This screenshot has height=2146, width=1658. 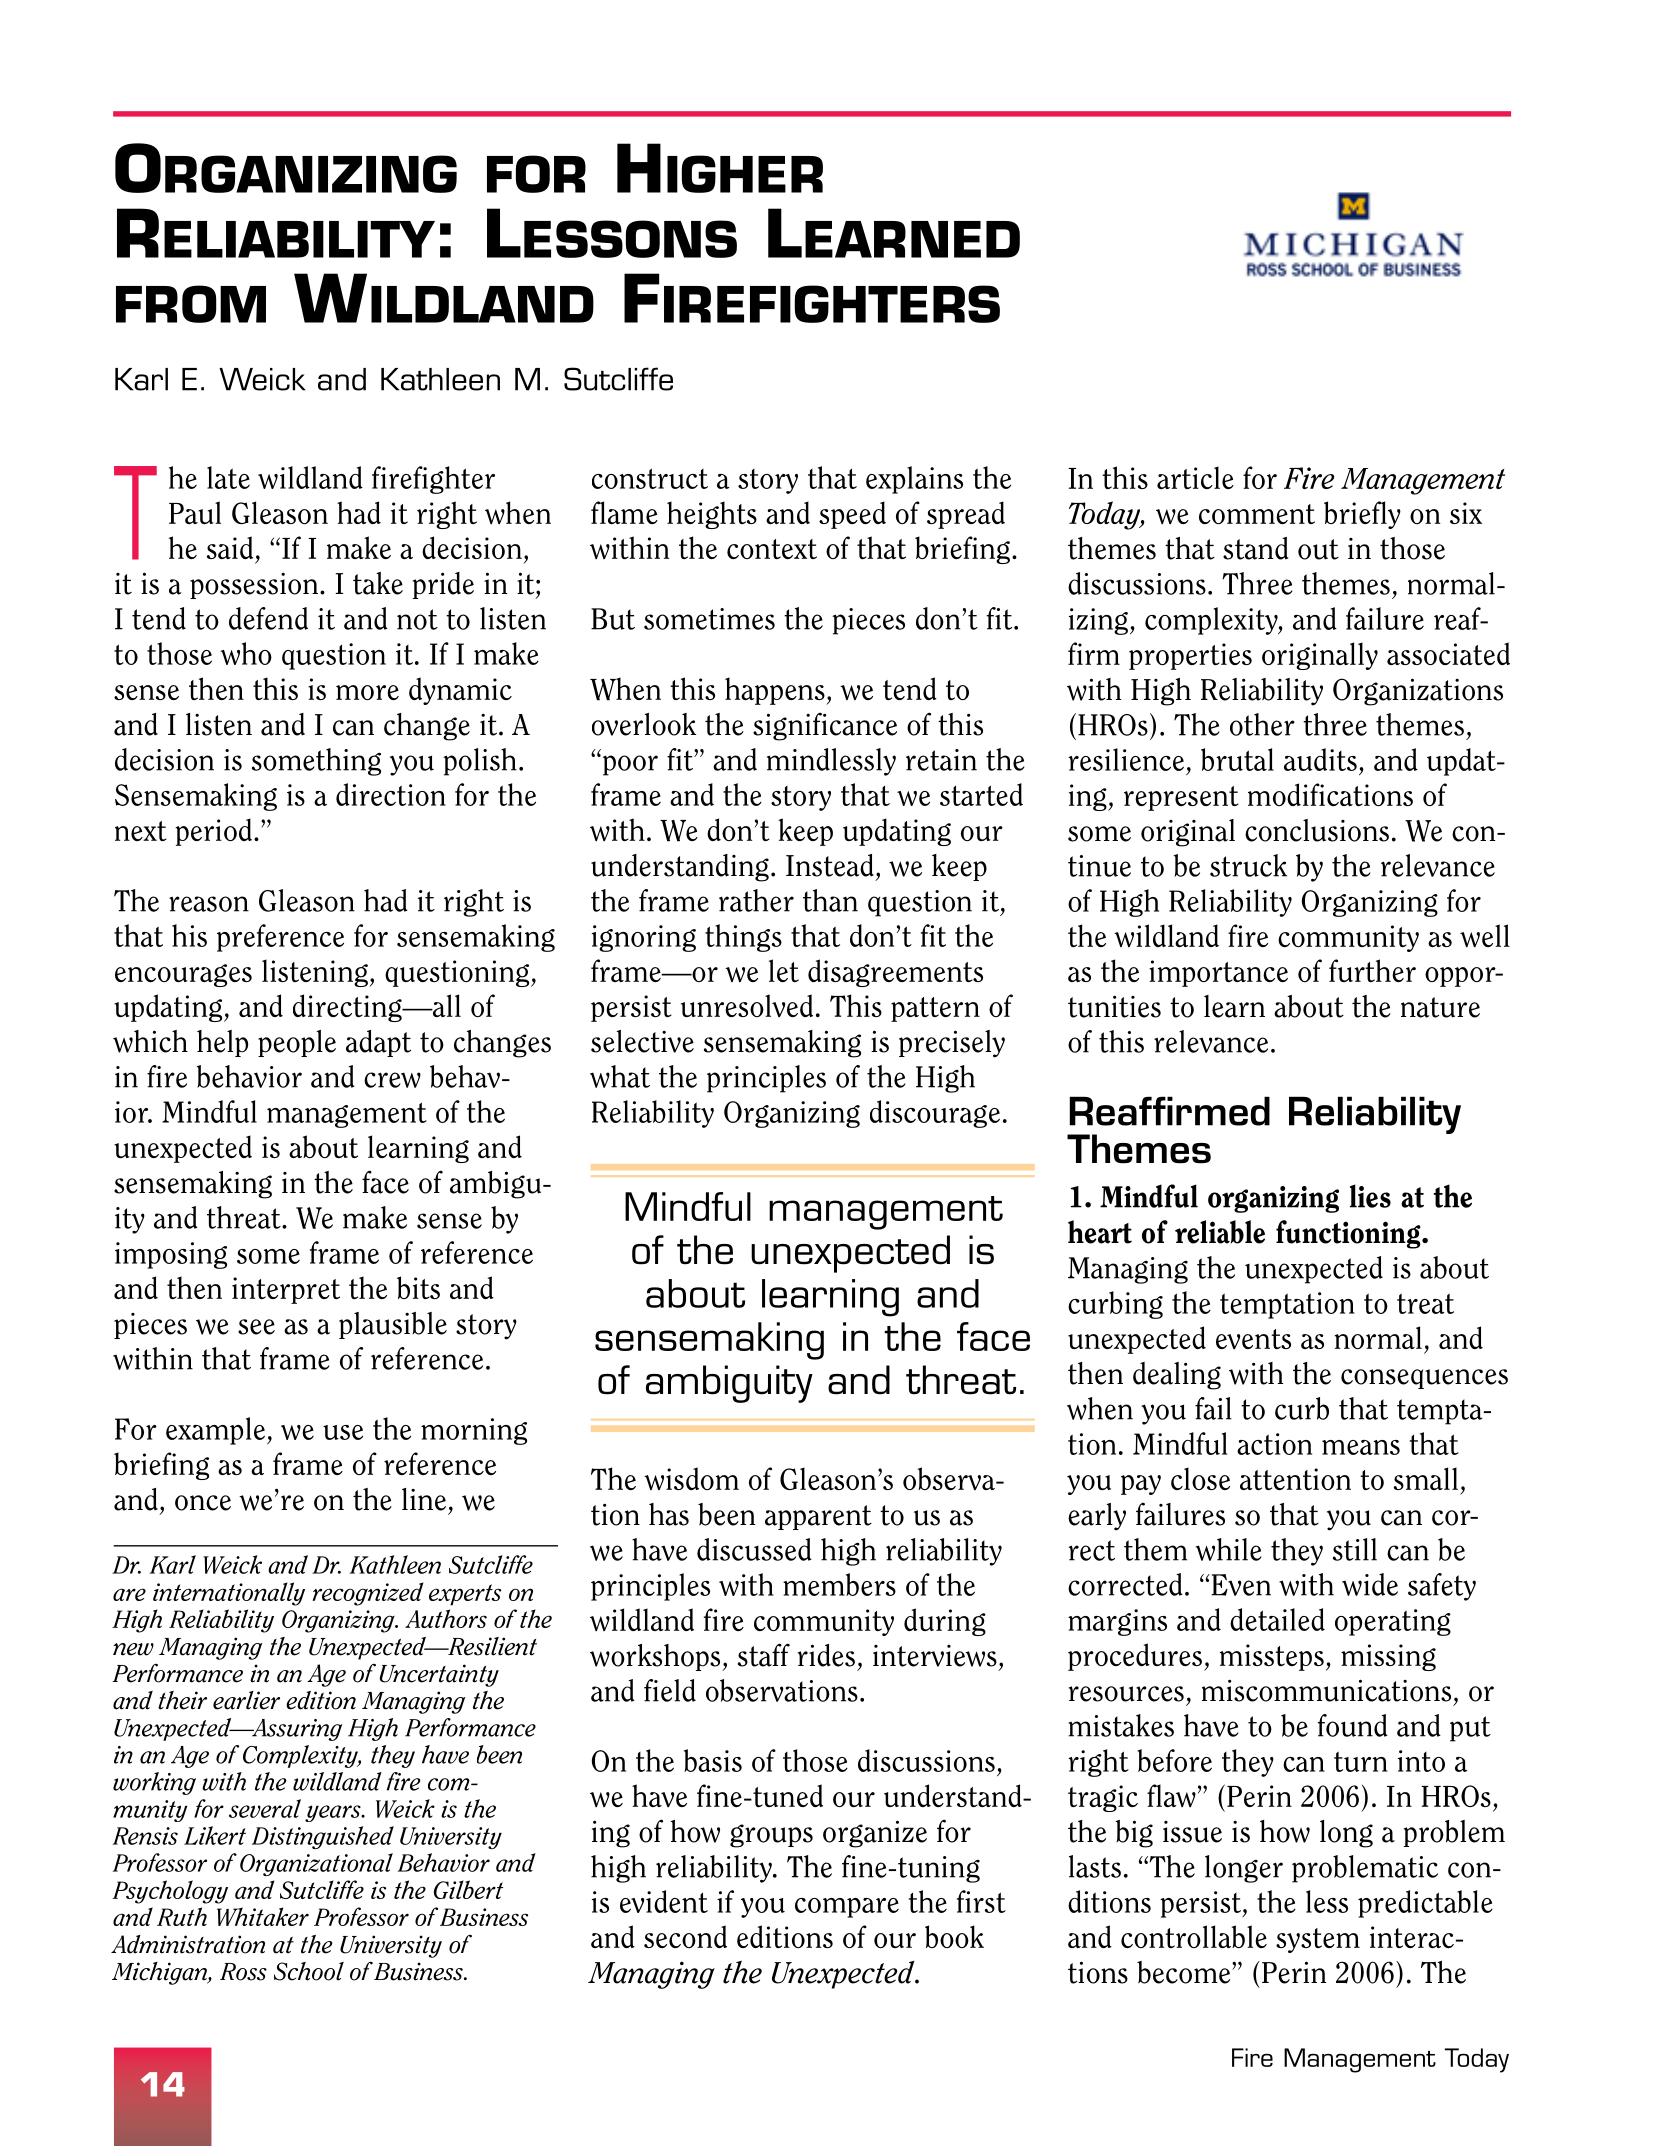 I want to click on use, so click(x=343, y=1432).
